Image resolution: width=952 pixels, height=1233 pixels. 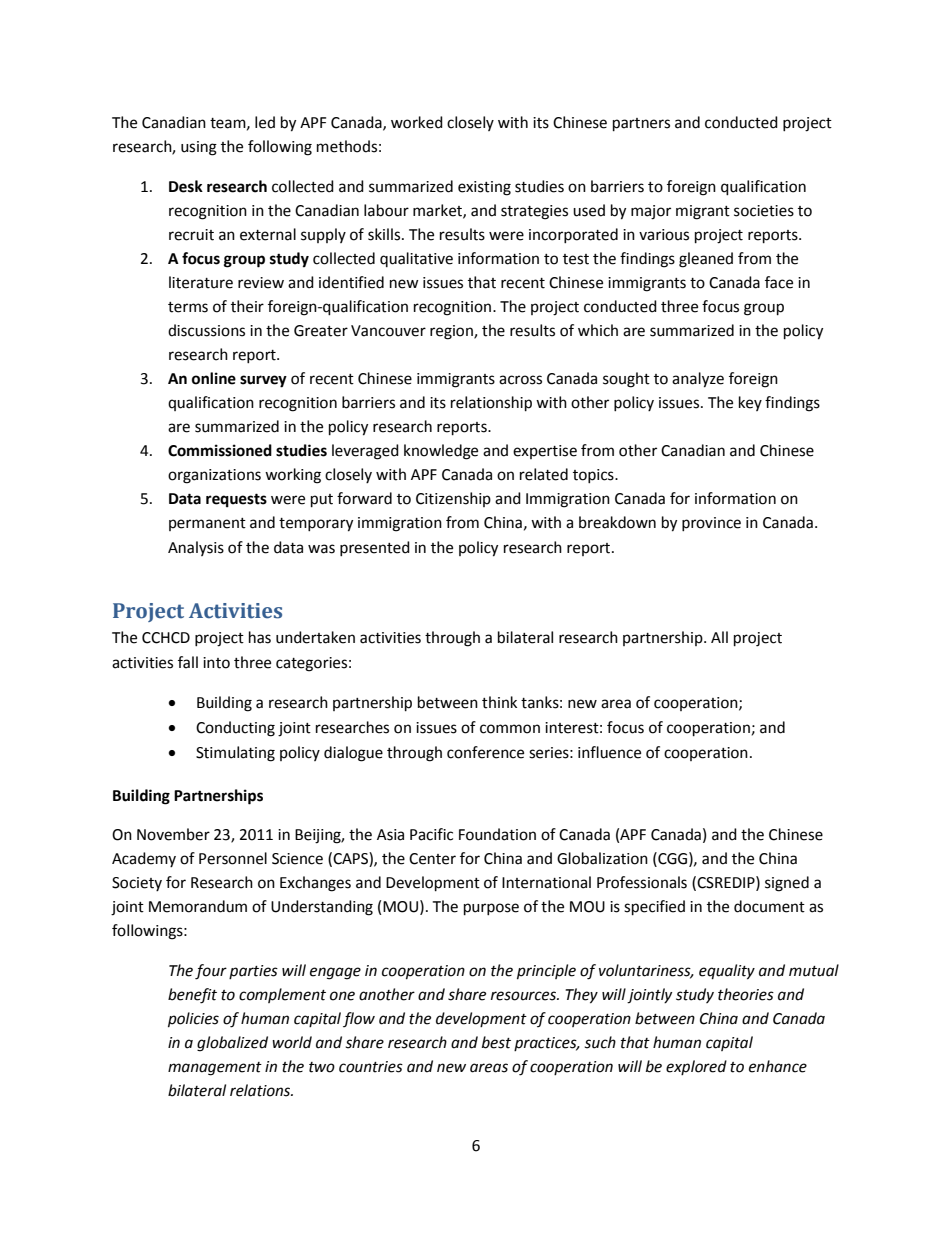 I want to click on key, so click(x=750, y=403).
